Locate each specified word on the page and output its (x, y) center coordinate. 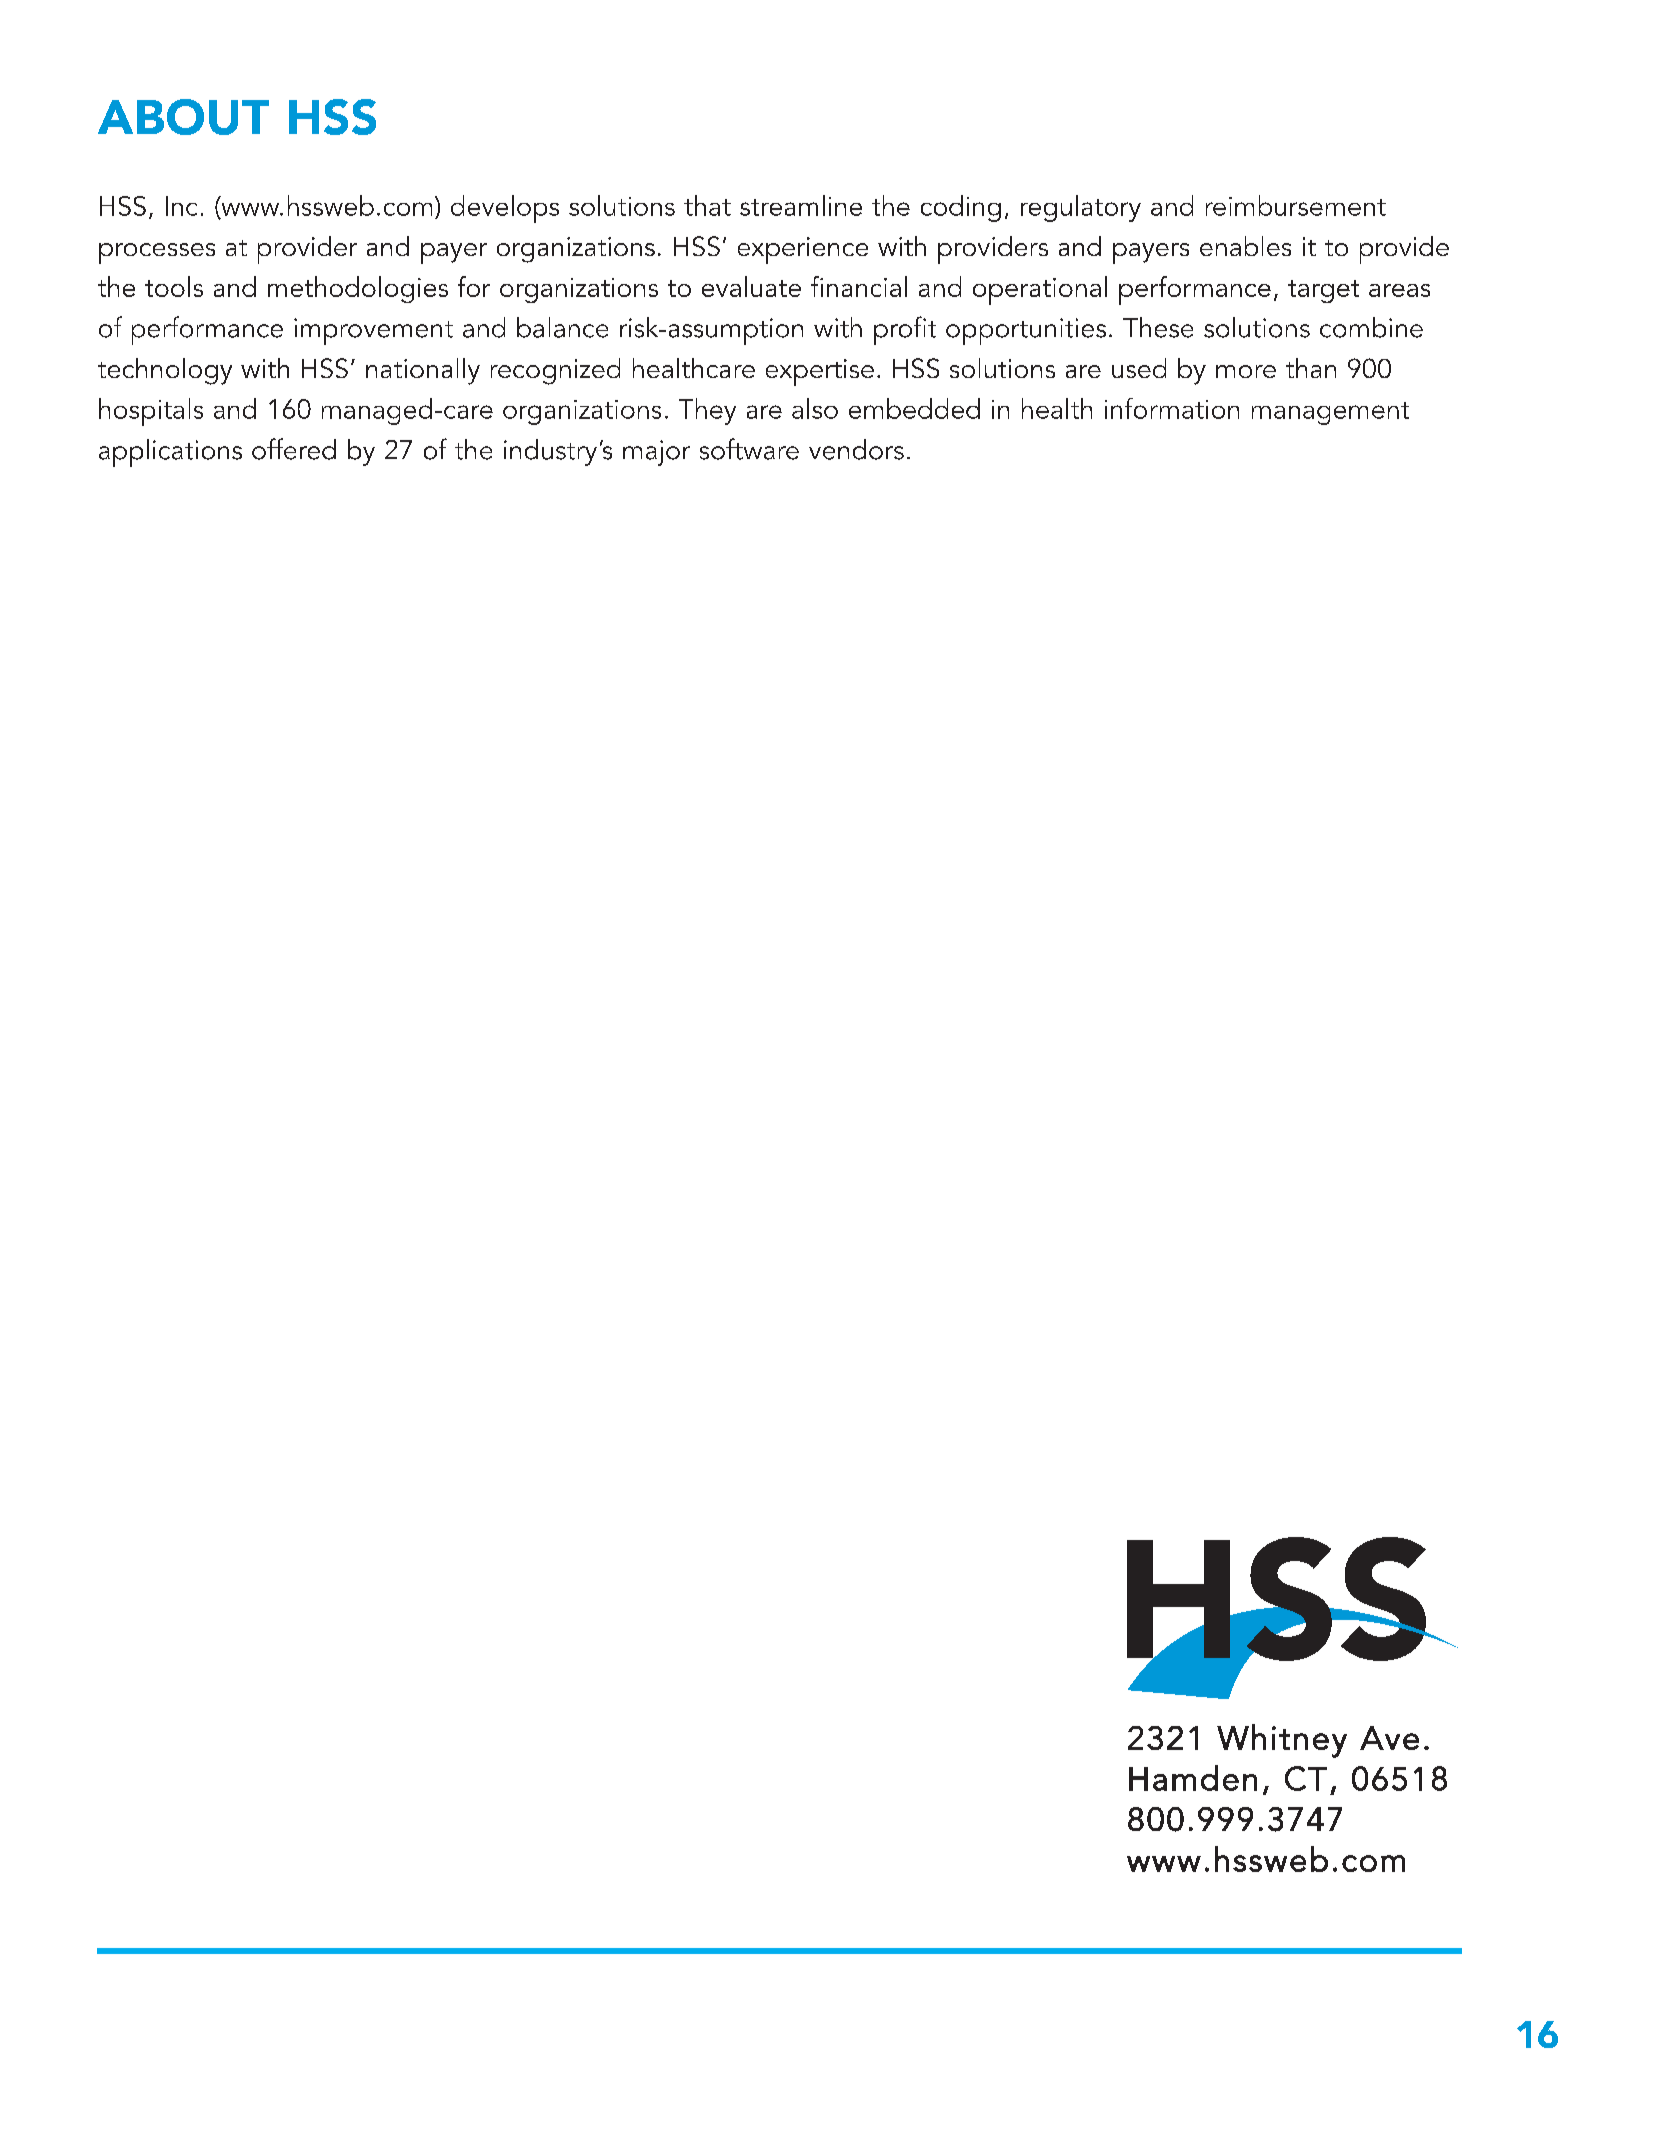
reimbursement (1296, 205)
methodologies (358, 289)
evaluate (751, 286)
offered (294, 449)
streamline (801, 205)
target (1323, 291)
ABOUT (183, 117)
